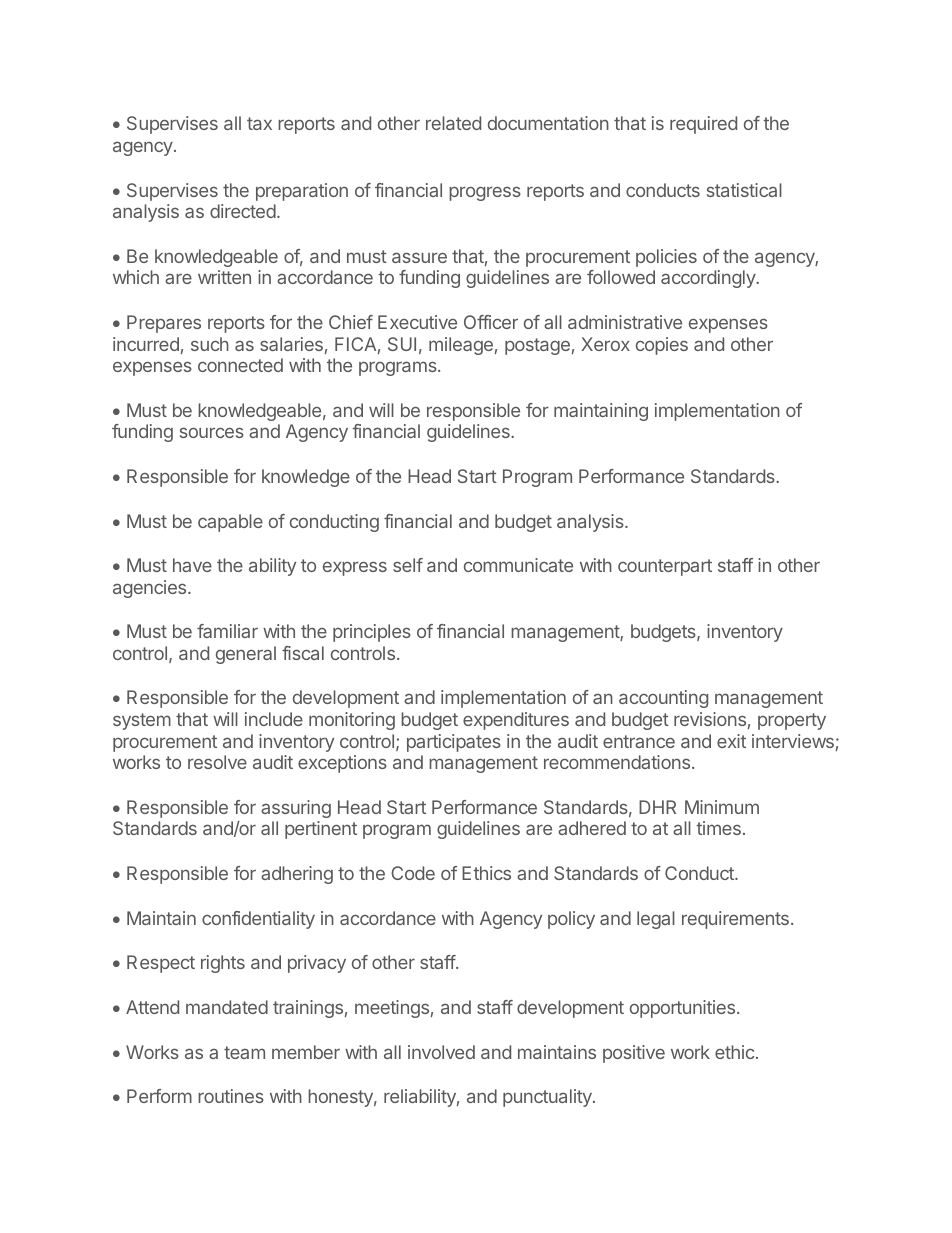  Describe the element at coordinates (665, 567) in the page. I see `counterpart` at that location.
